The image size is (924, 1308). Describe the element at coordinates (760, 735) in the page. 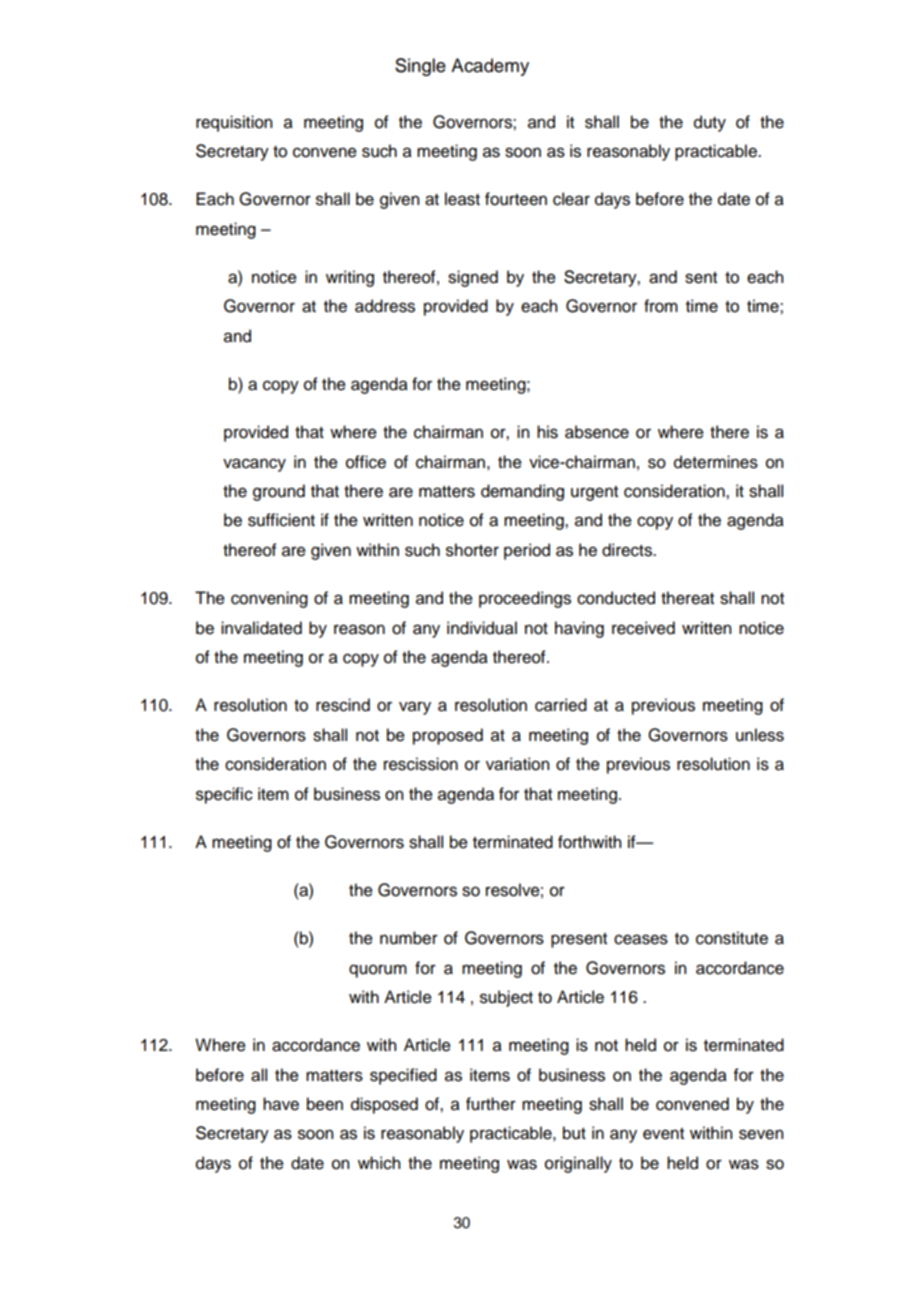

I see `unless` at that location.
